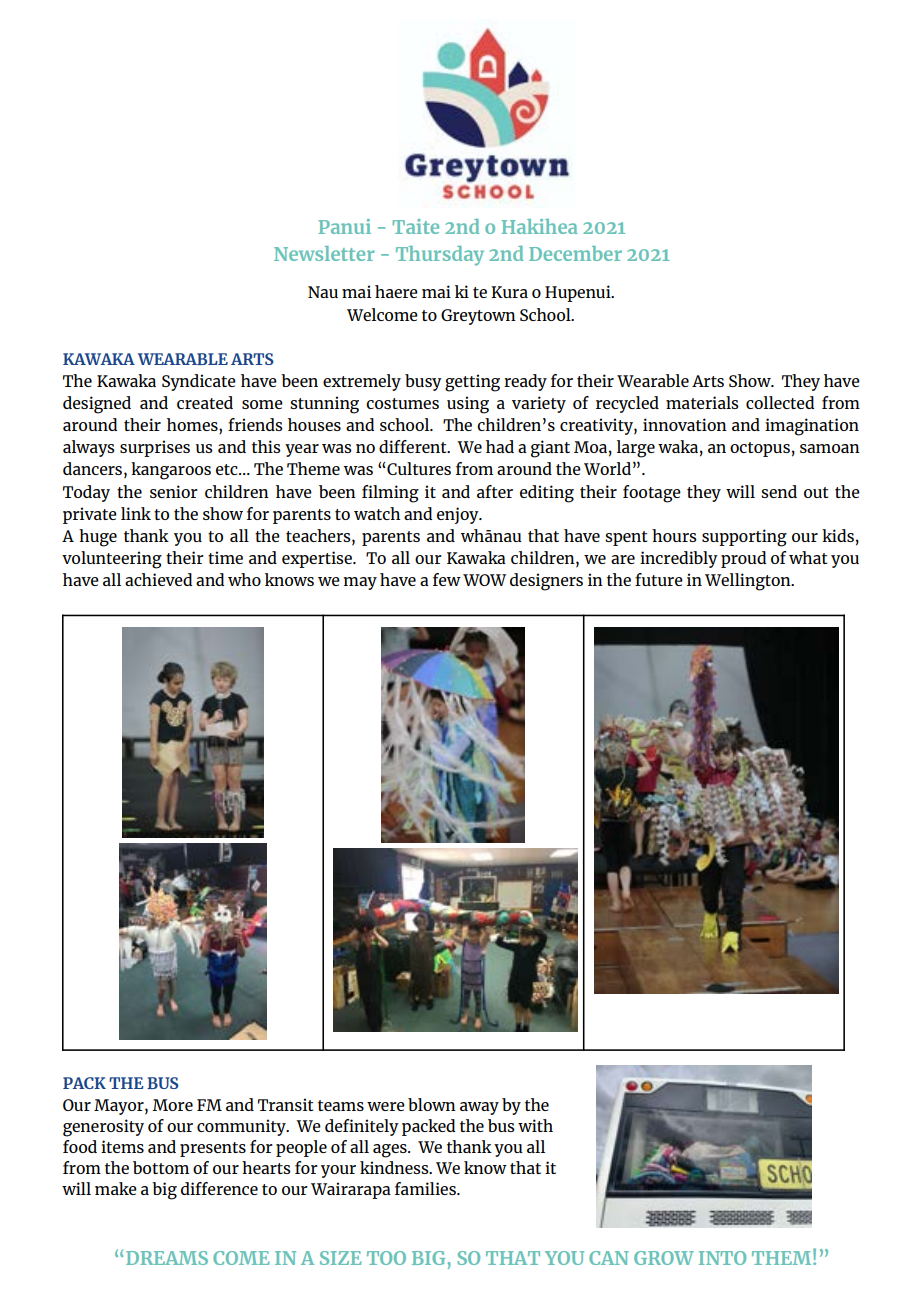  What do you see at coordinates (158, 579) in the screenshot?
I see `achieved` at bounding box center [158, 579].
